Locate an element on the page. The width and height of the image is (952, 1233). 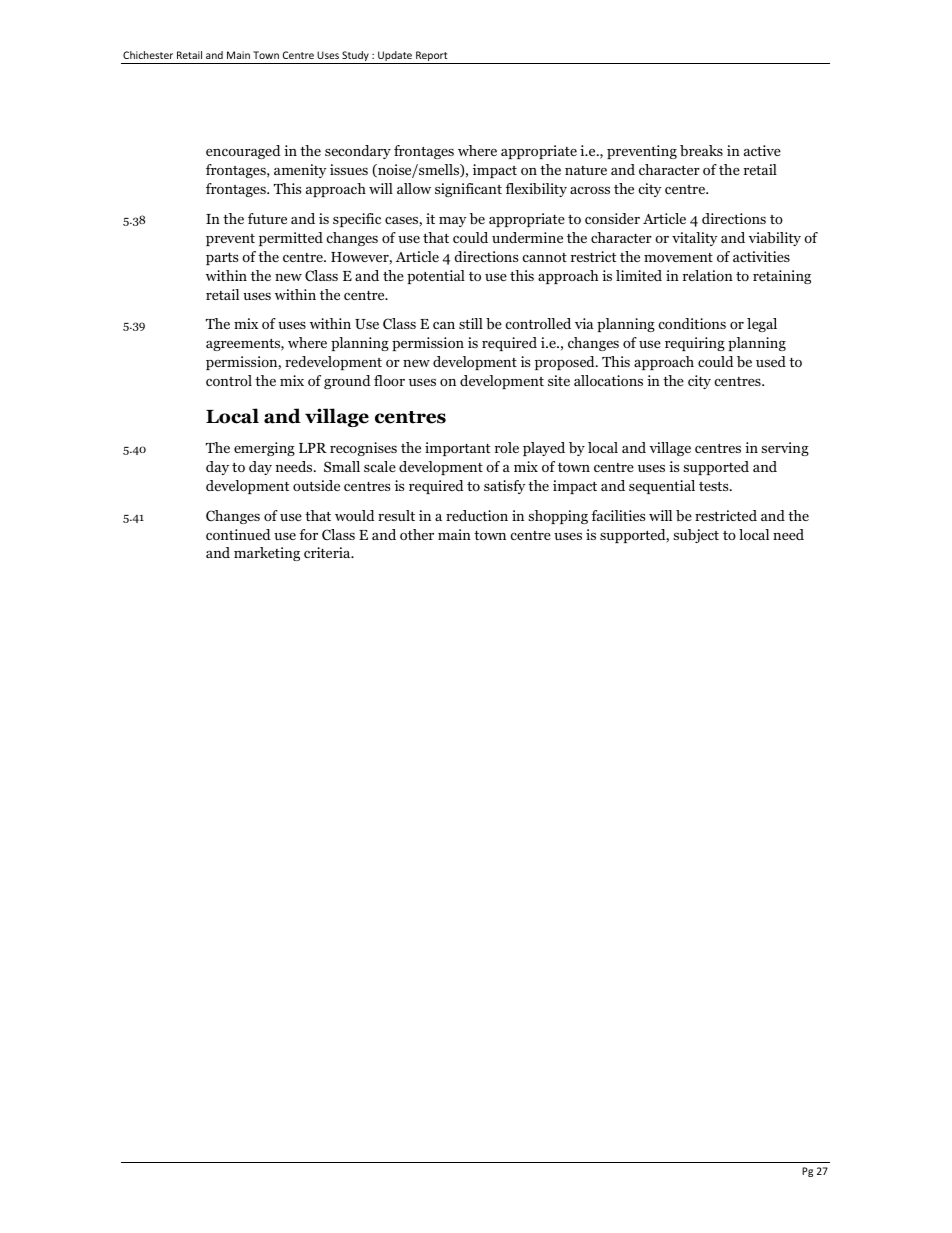
Chichester is located at coordinates (148, 55).
